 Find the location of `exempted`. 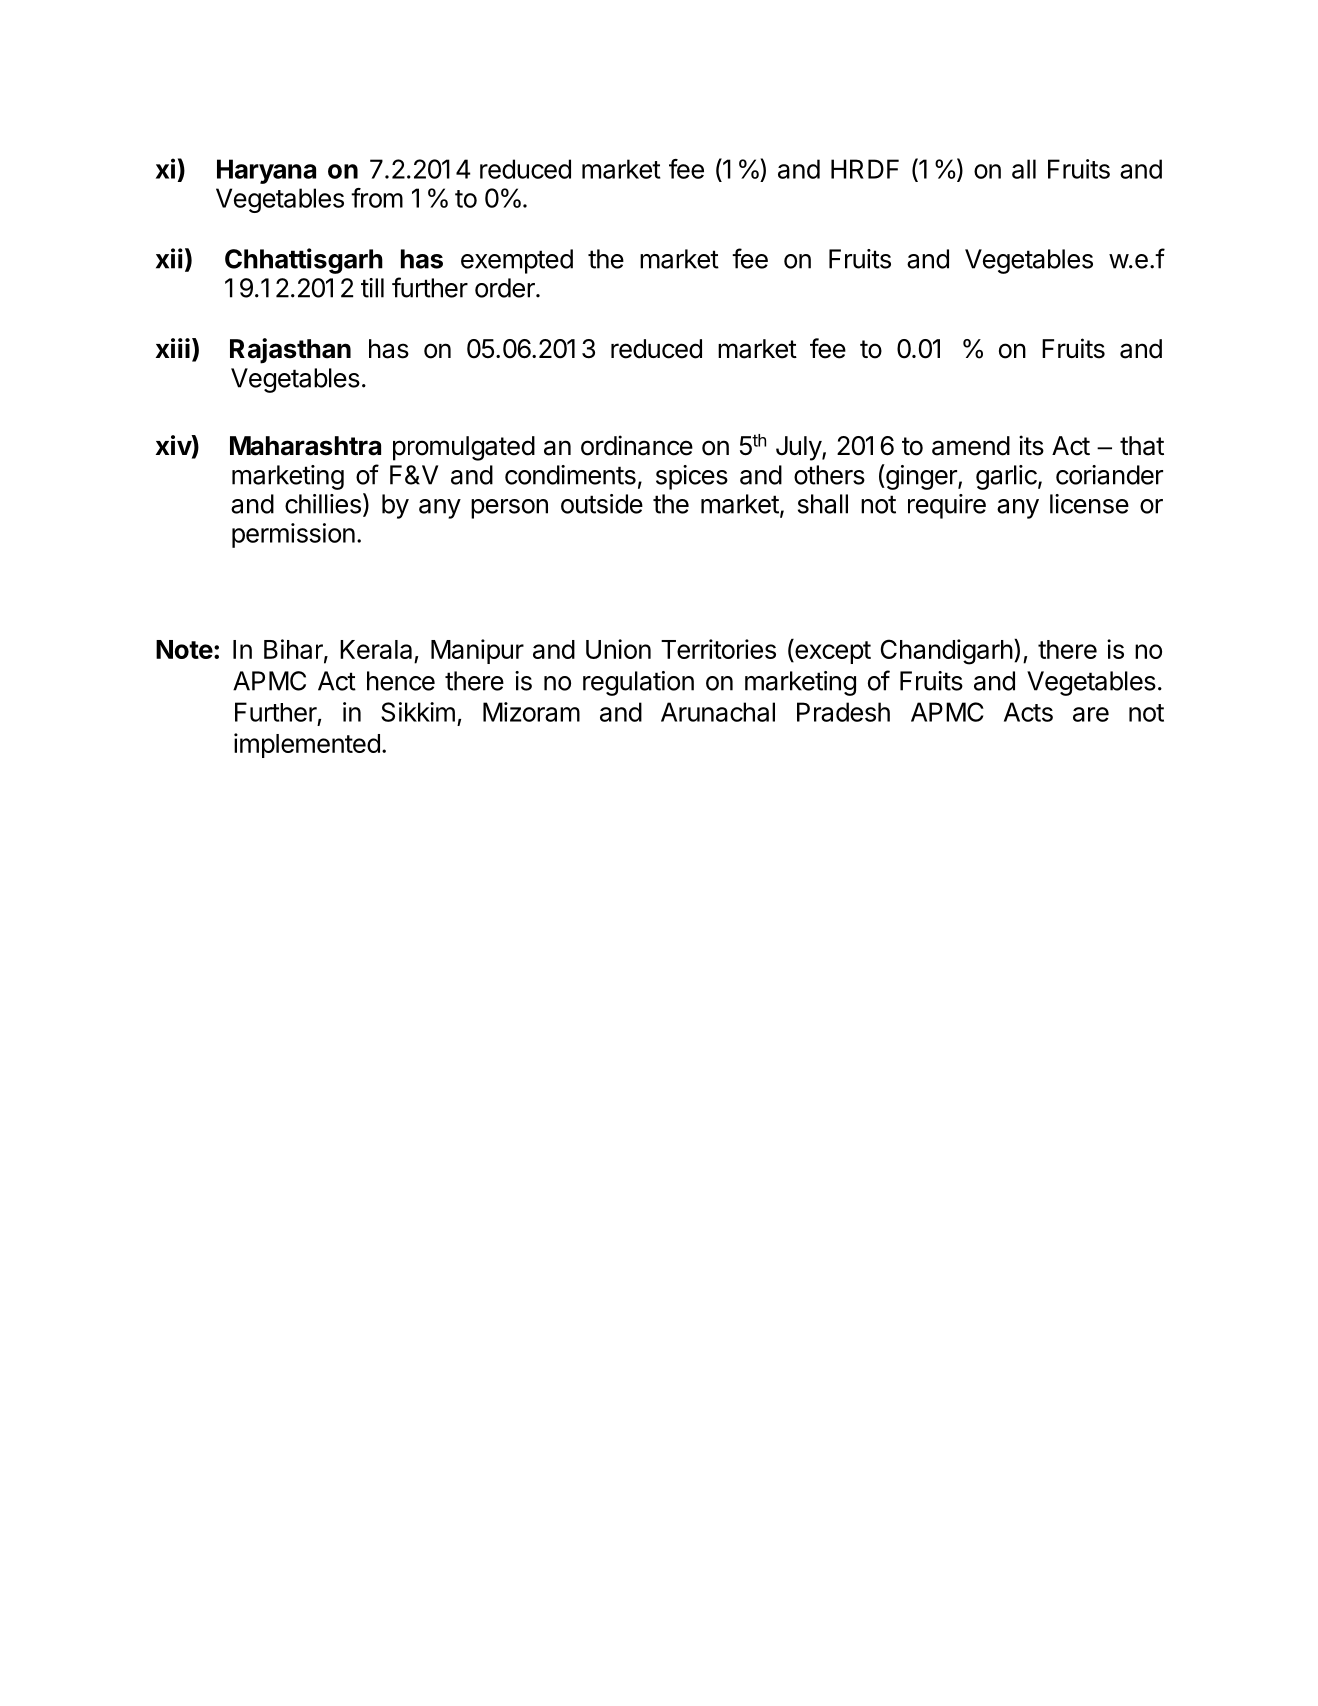

exempted is located at coordinates (517, 261).
